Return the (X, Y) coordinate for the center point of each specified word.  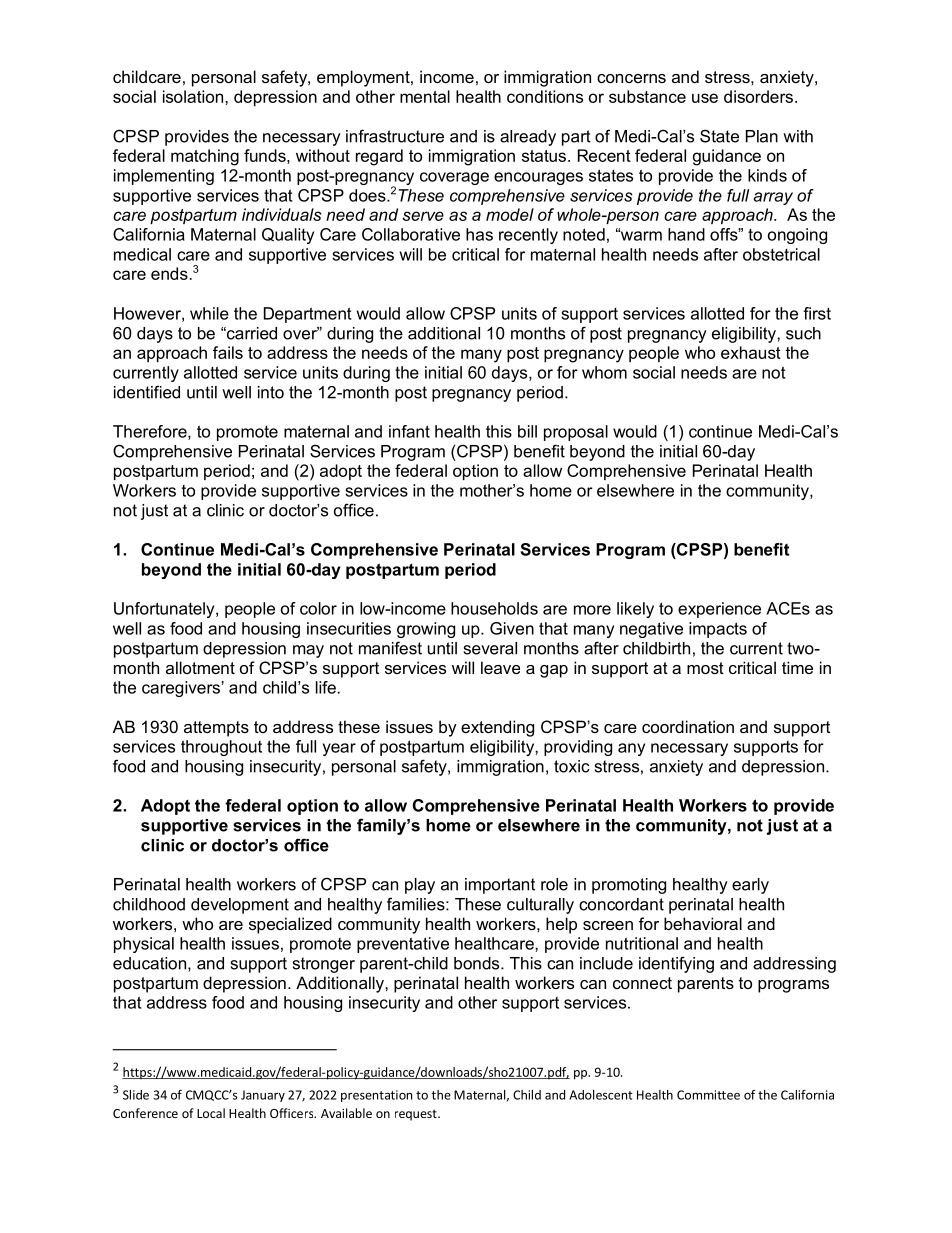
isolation (193, 96)
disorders (758, 96)
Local (211, 1113)
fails (228, 352)
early (750, 886)
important (500, 886)
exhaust (751, 352)
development (240, 906)
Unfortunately (165, 610)
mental (425, 96)
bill (527, 431)
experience (719, 610)
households (494, 608)
